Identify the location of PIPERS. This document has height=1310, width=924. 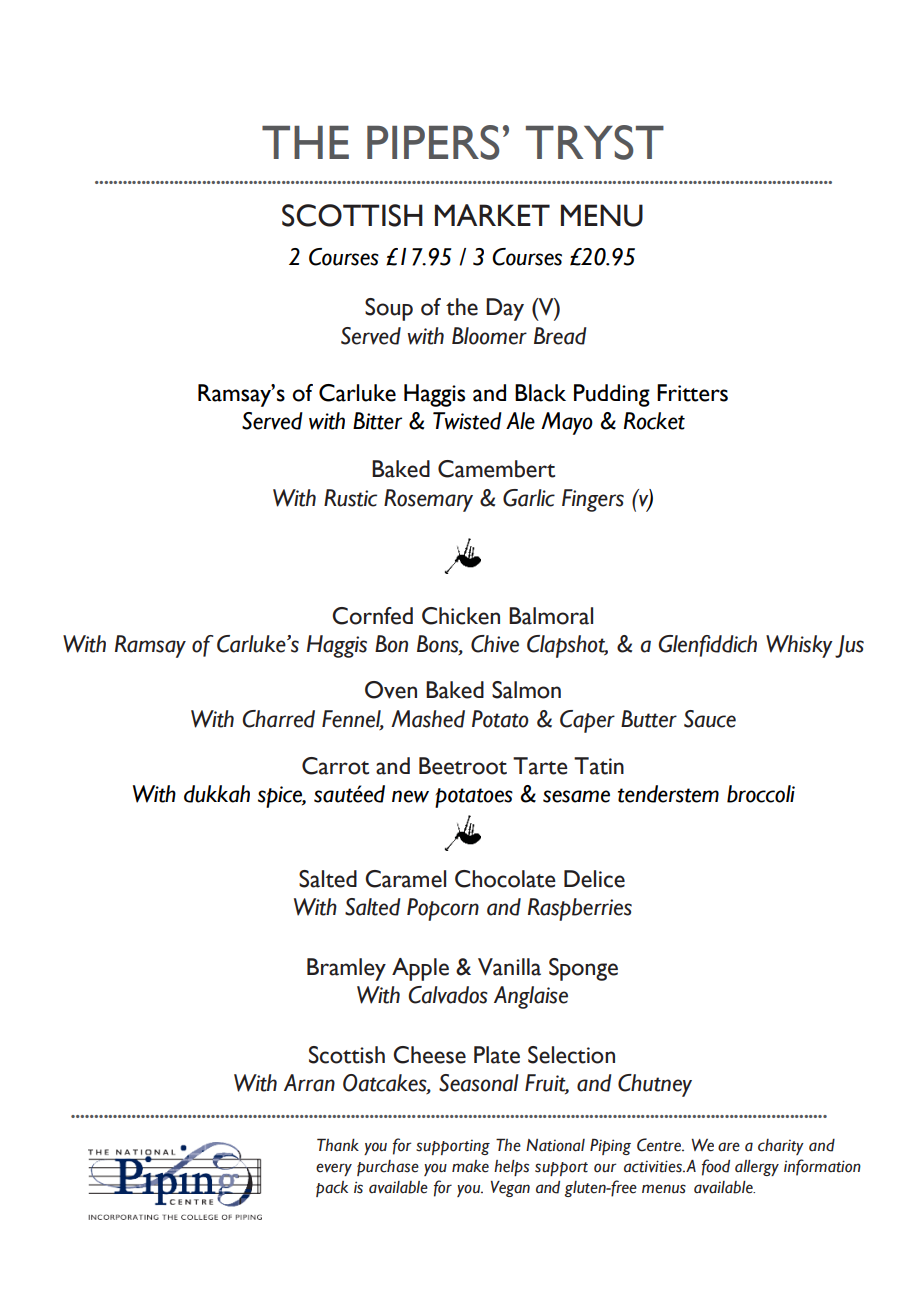
(433, 142).
